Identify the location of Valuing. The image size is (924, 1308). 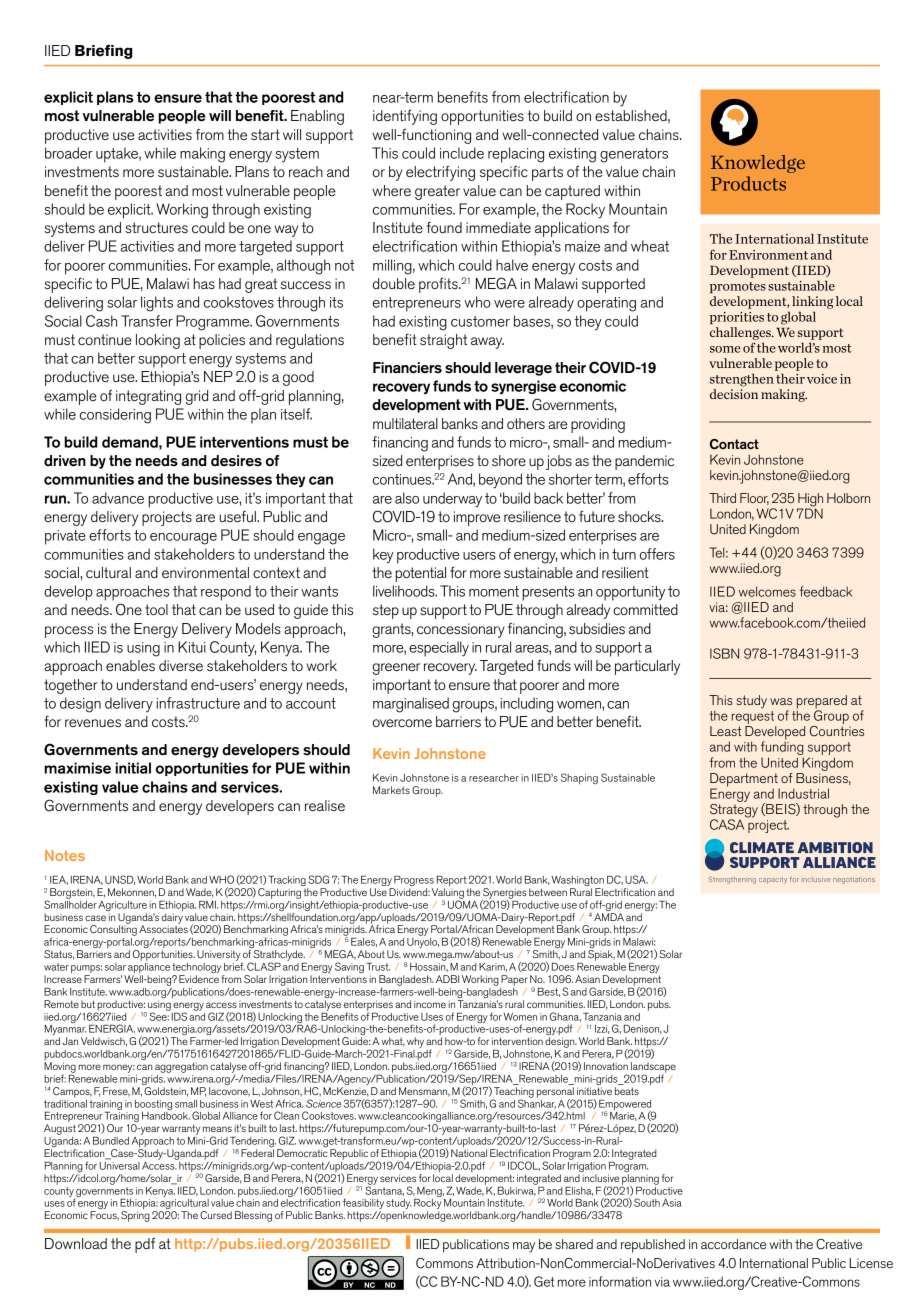
(448, 894).
